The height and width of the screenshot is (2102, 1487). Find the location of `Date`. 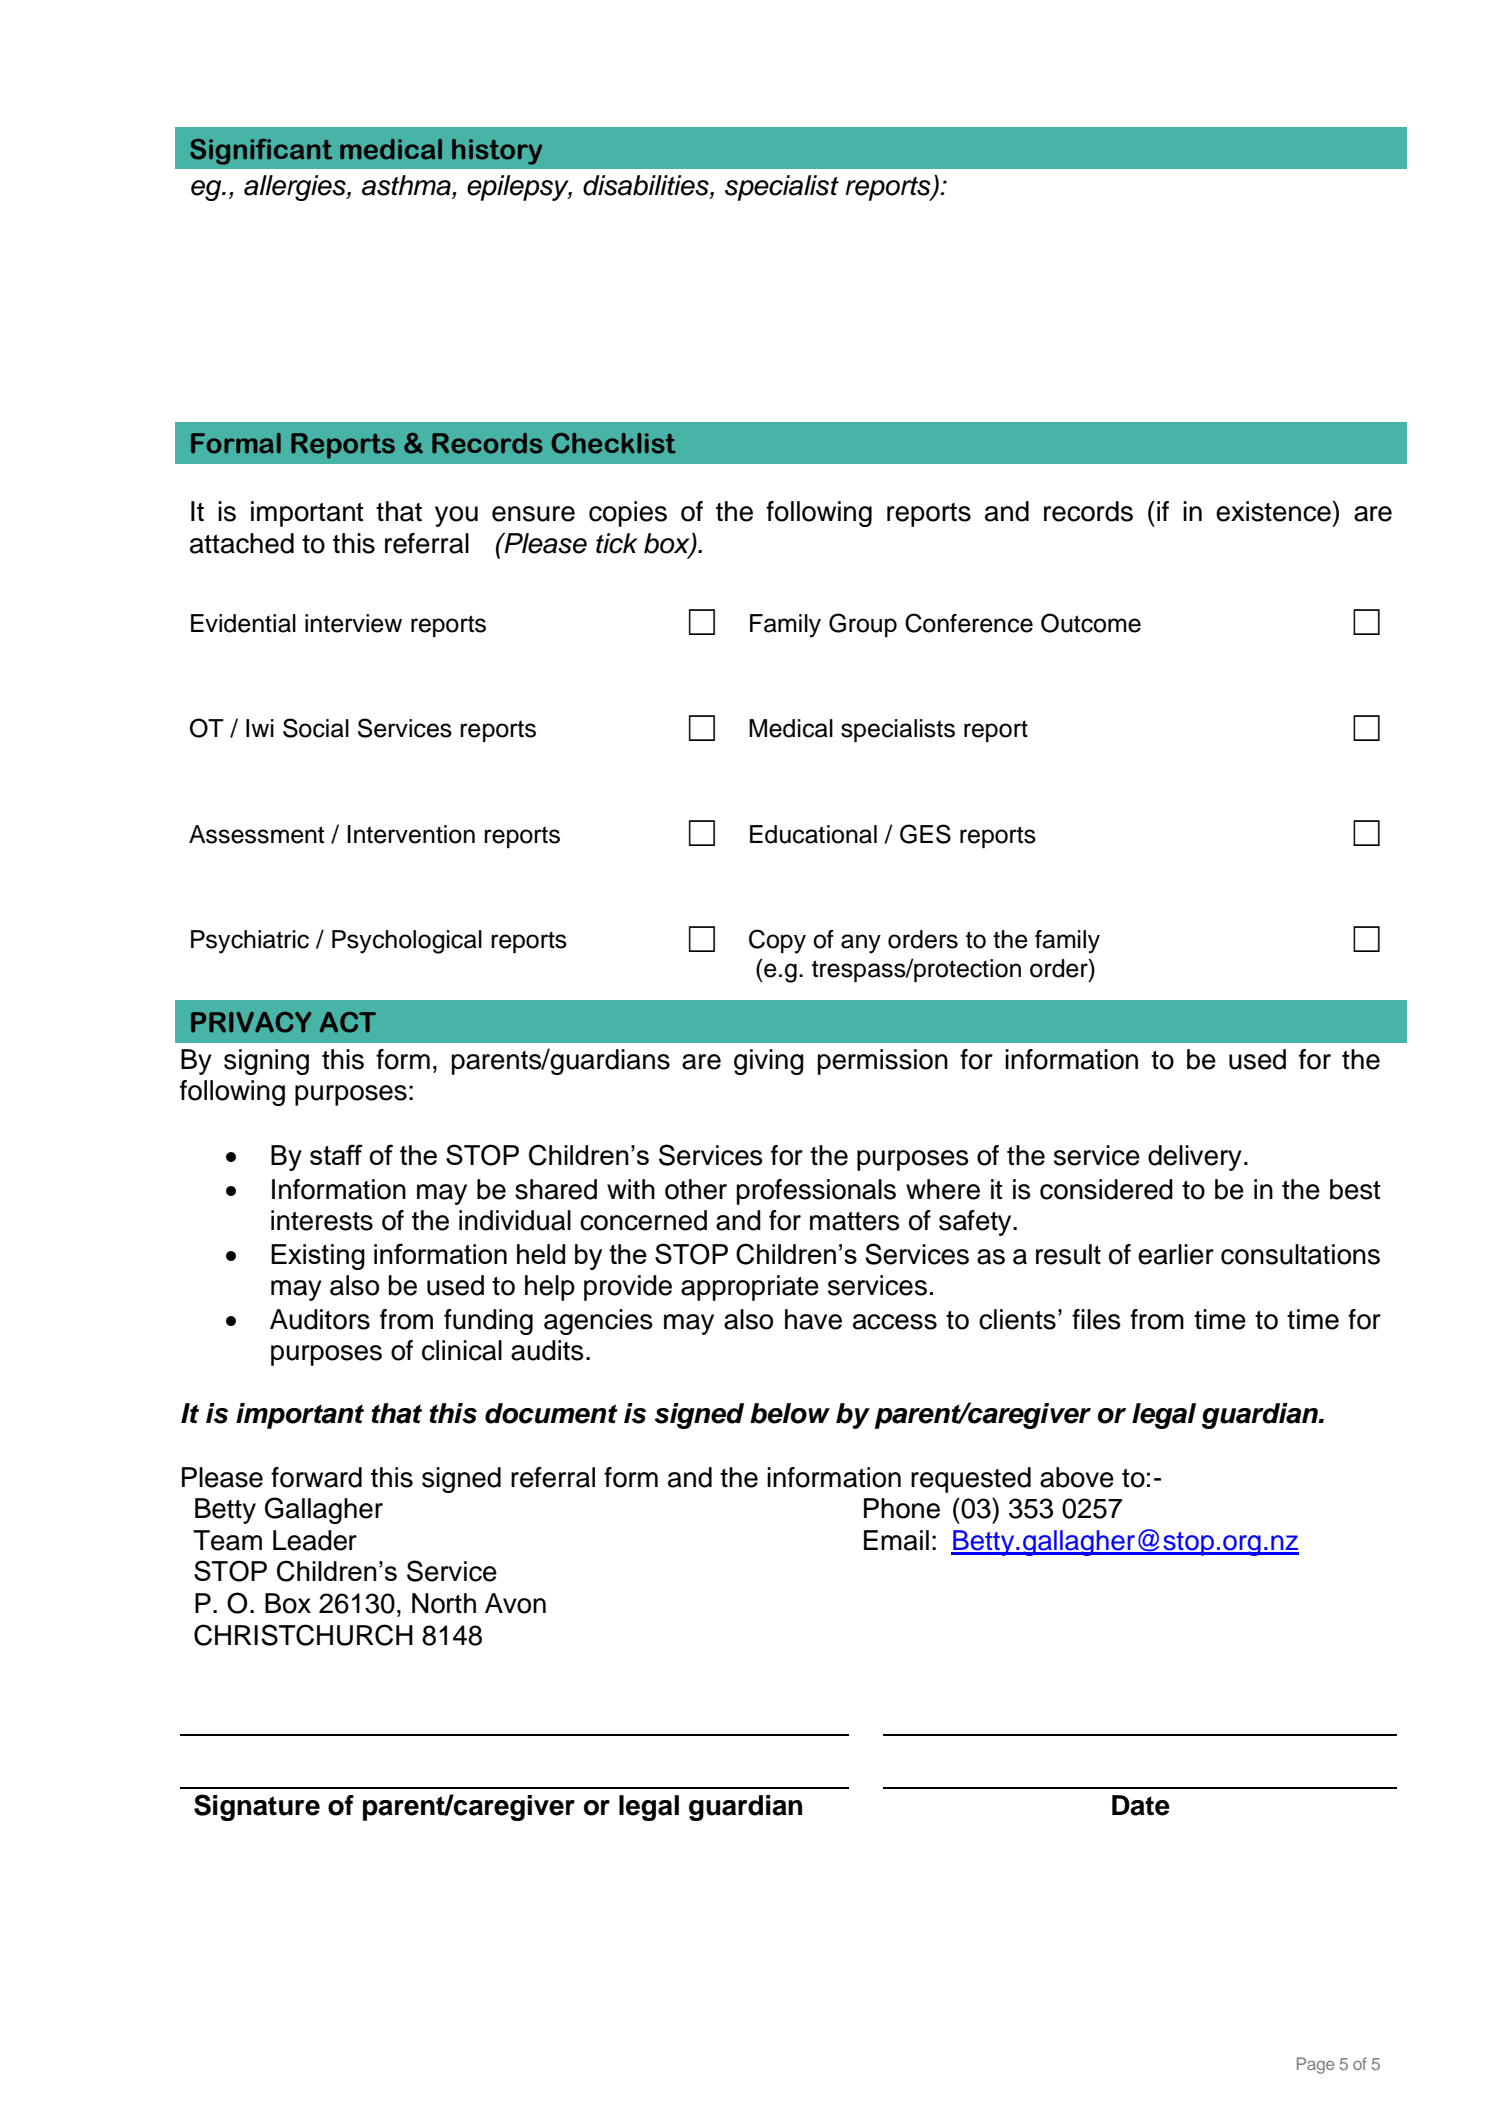

Date is located at coordinates (1141, 1805).
